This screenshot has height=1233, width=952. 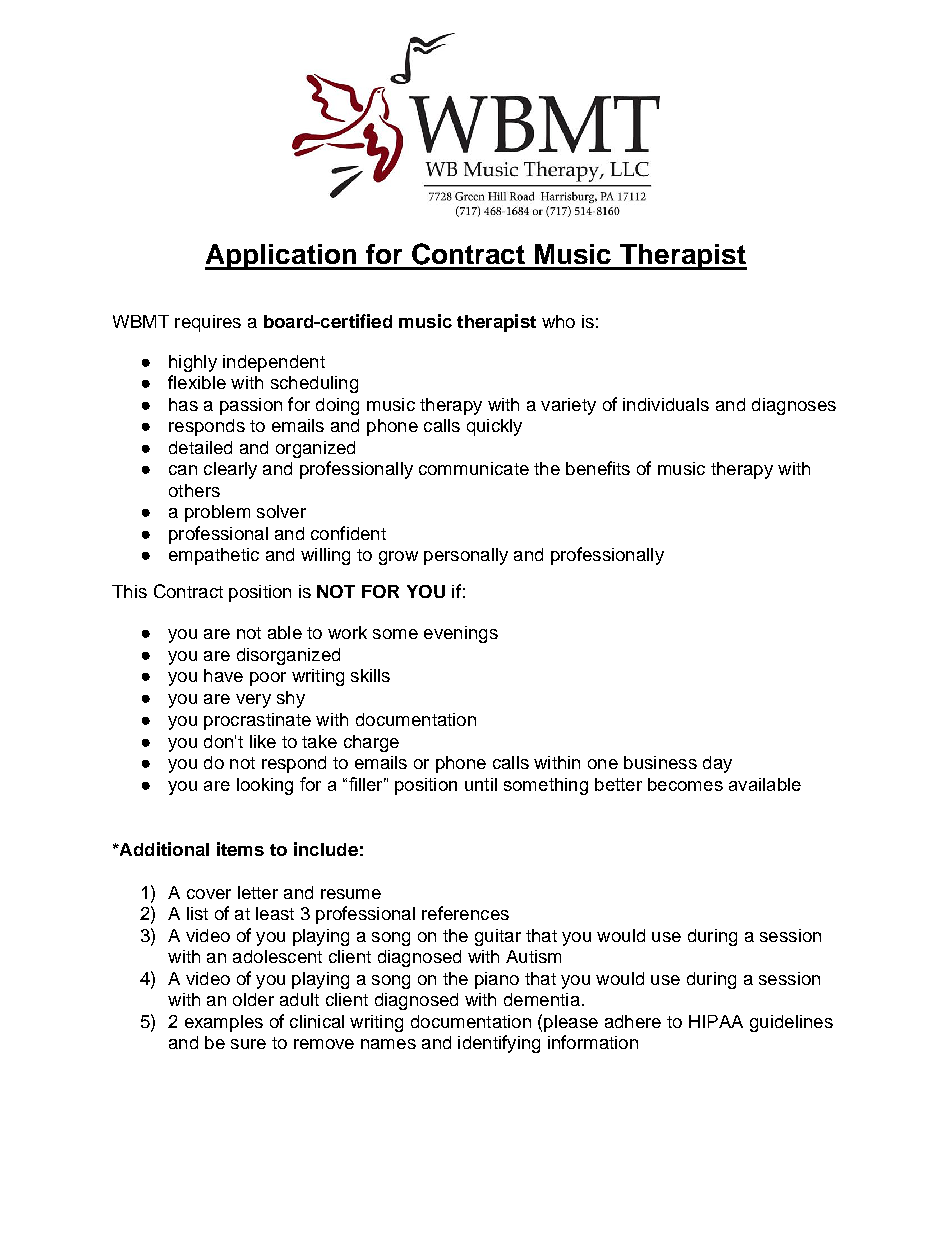 What do you see at coordinates (461, 634) in the screenshot?
I see `evenings` at bounding box center [461, 634].
